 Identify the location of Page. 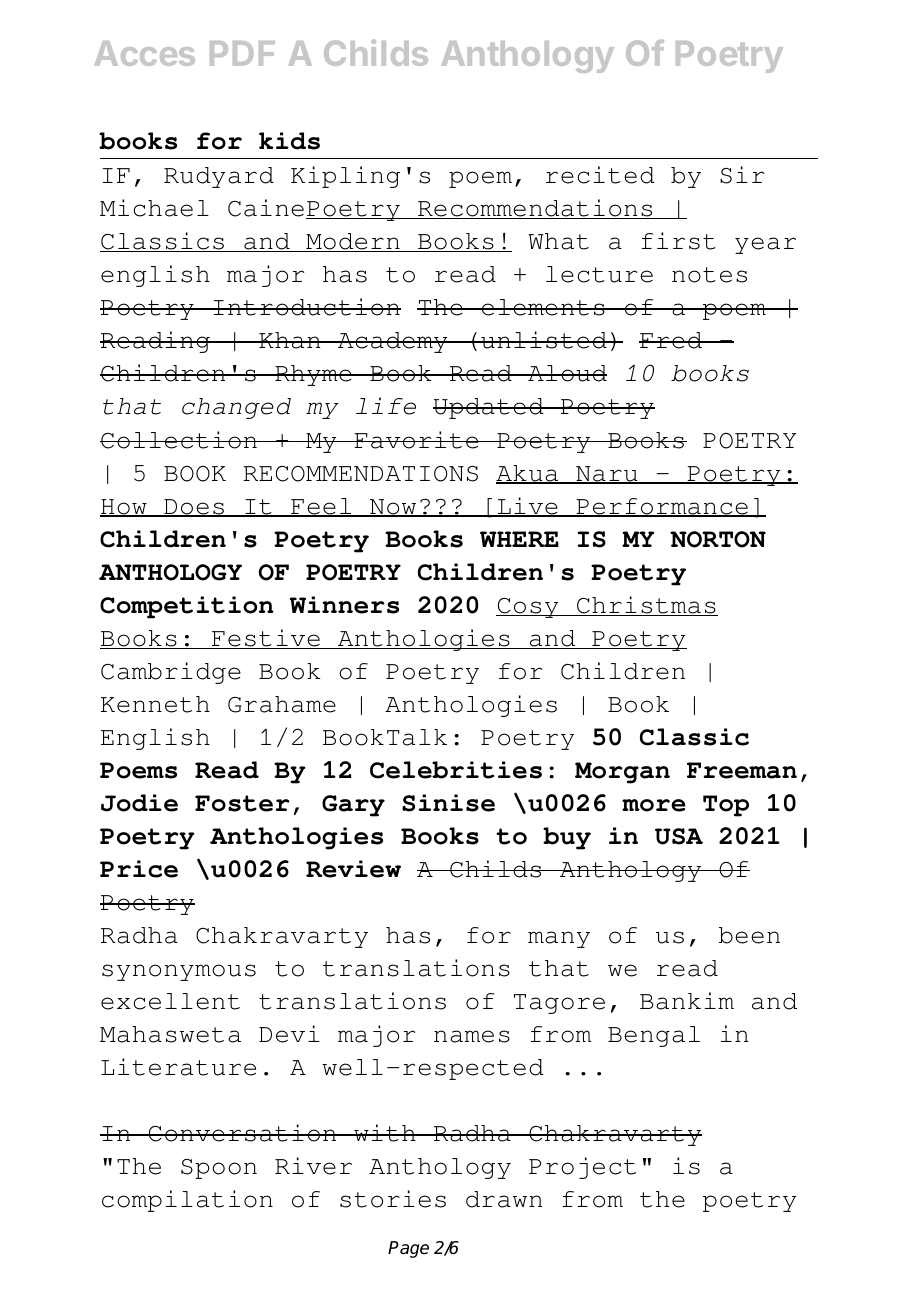
(408, 1249).
